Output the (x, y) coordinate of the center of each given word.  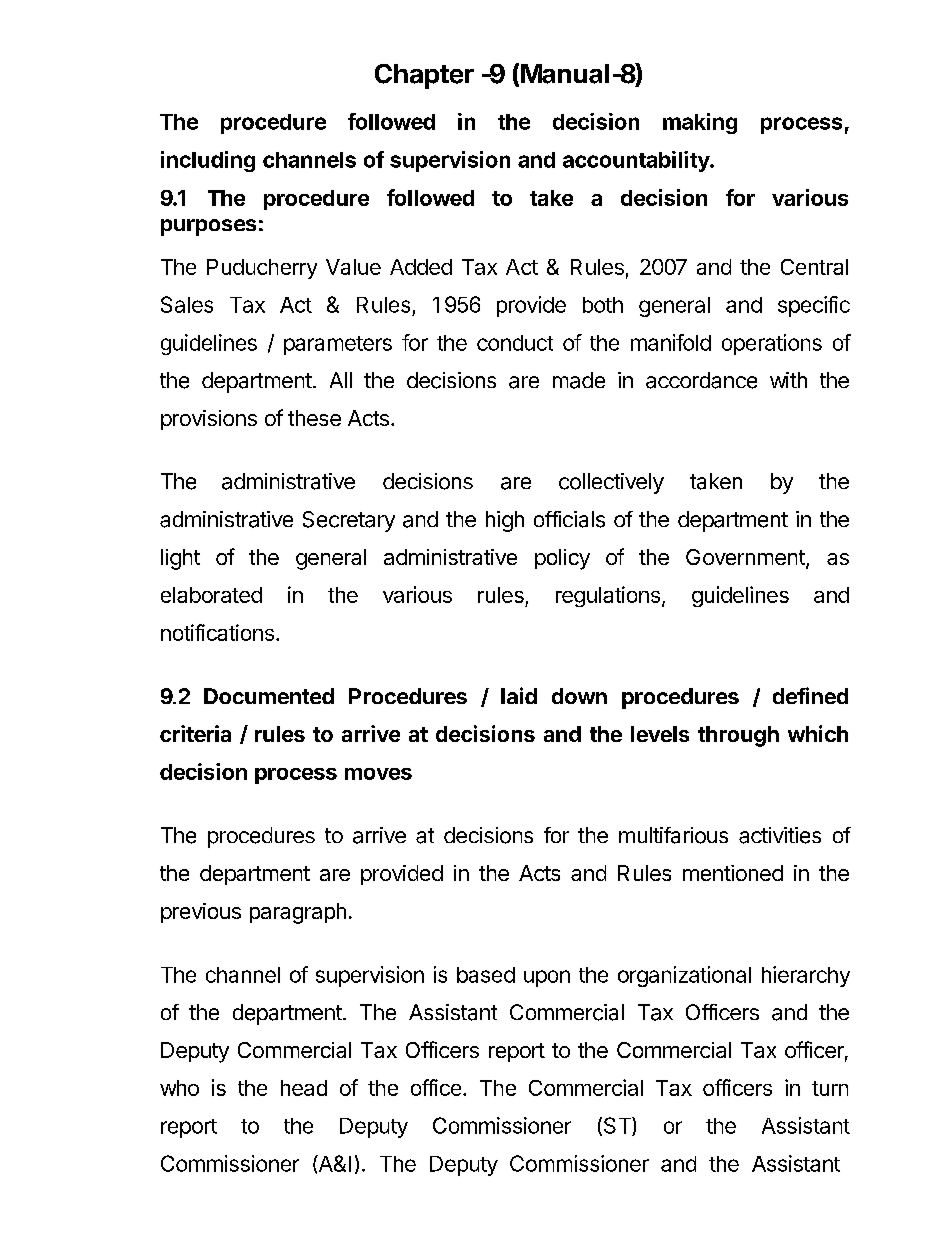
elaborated (211, 595)
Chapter (424, 76)
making (700, 123)
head (304, 1088)
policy (562, 559)
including (208, 161)
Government (746, 558)
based (486, 975)
